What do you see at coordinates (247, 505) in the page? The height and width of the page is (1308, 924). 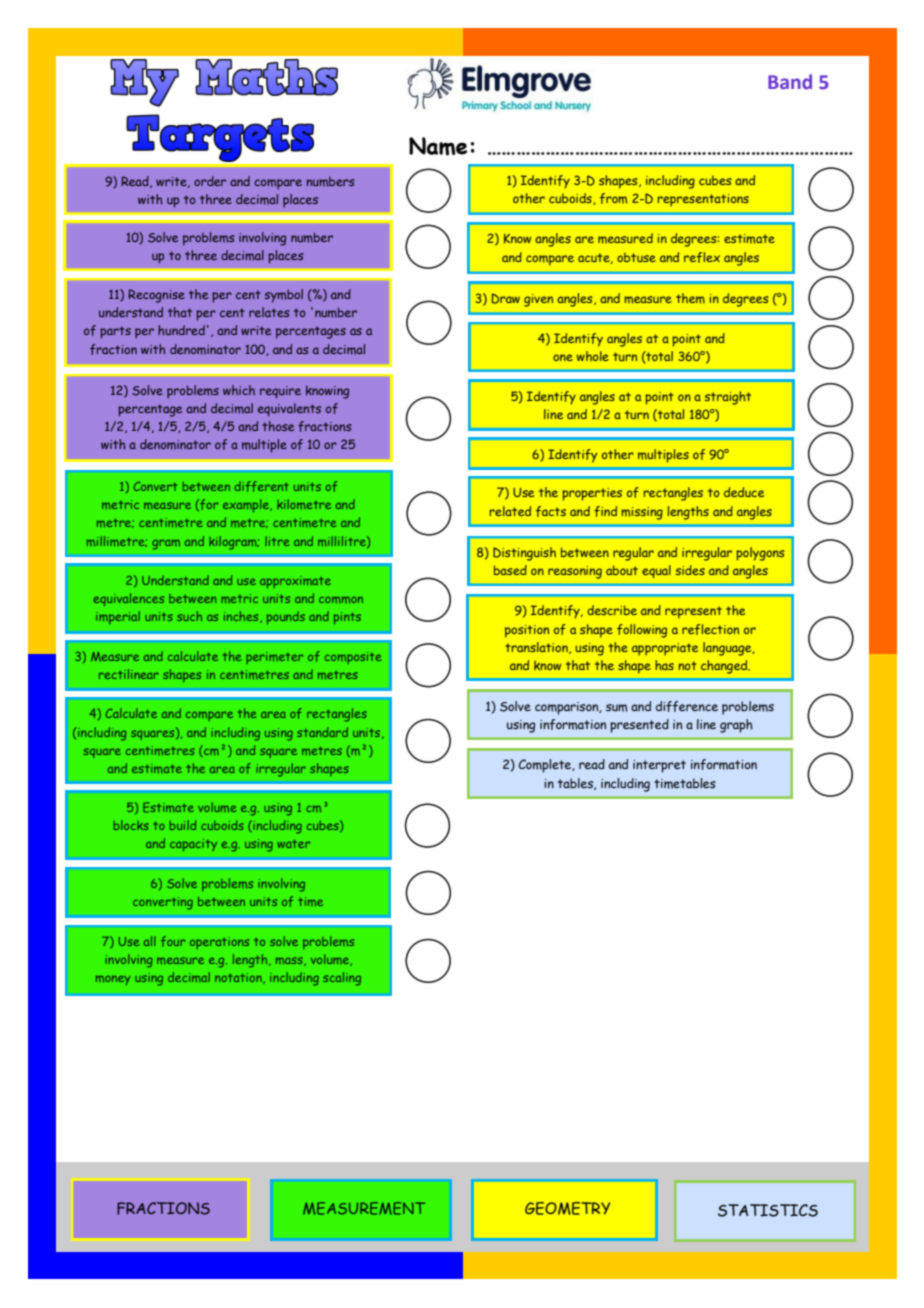 I see `example` at bounding box center [247, 505].
